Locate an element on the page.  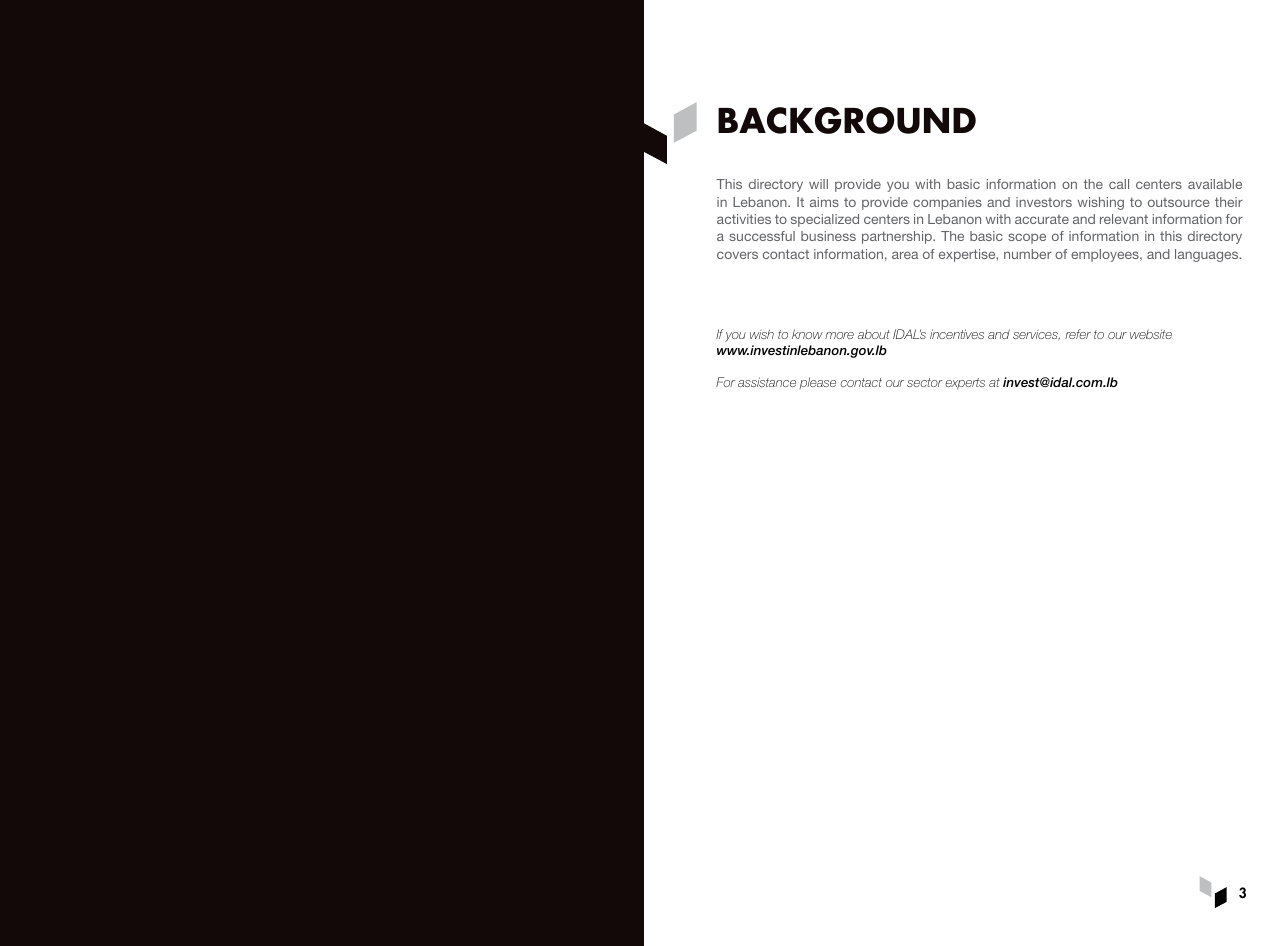
incentives is located at coordinates (957, 334).
